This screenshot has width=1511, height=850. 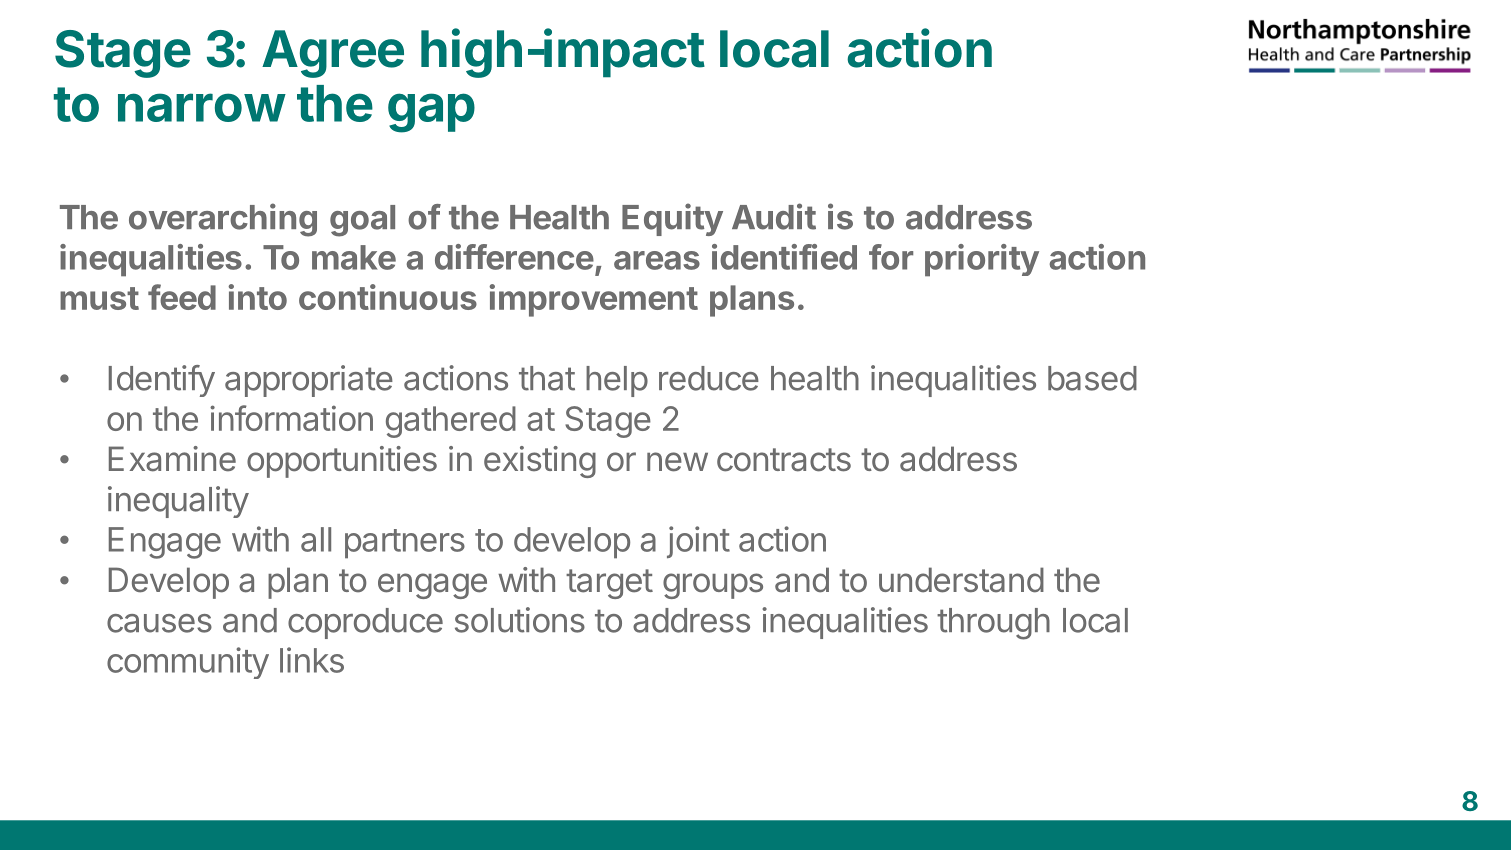 What do you see at coordinates (774, 216) in the screenshot?
I see `Audit` at bounding box center [774, 216].
